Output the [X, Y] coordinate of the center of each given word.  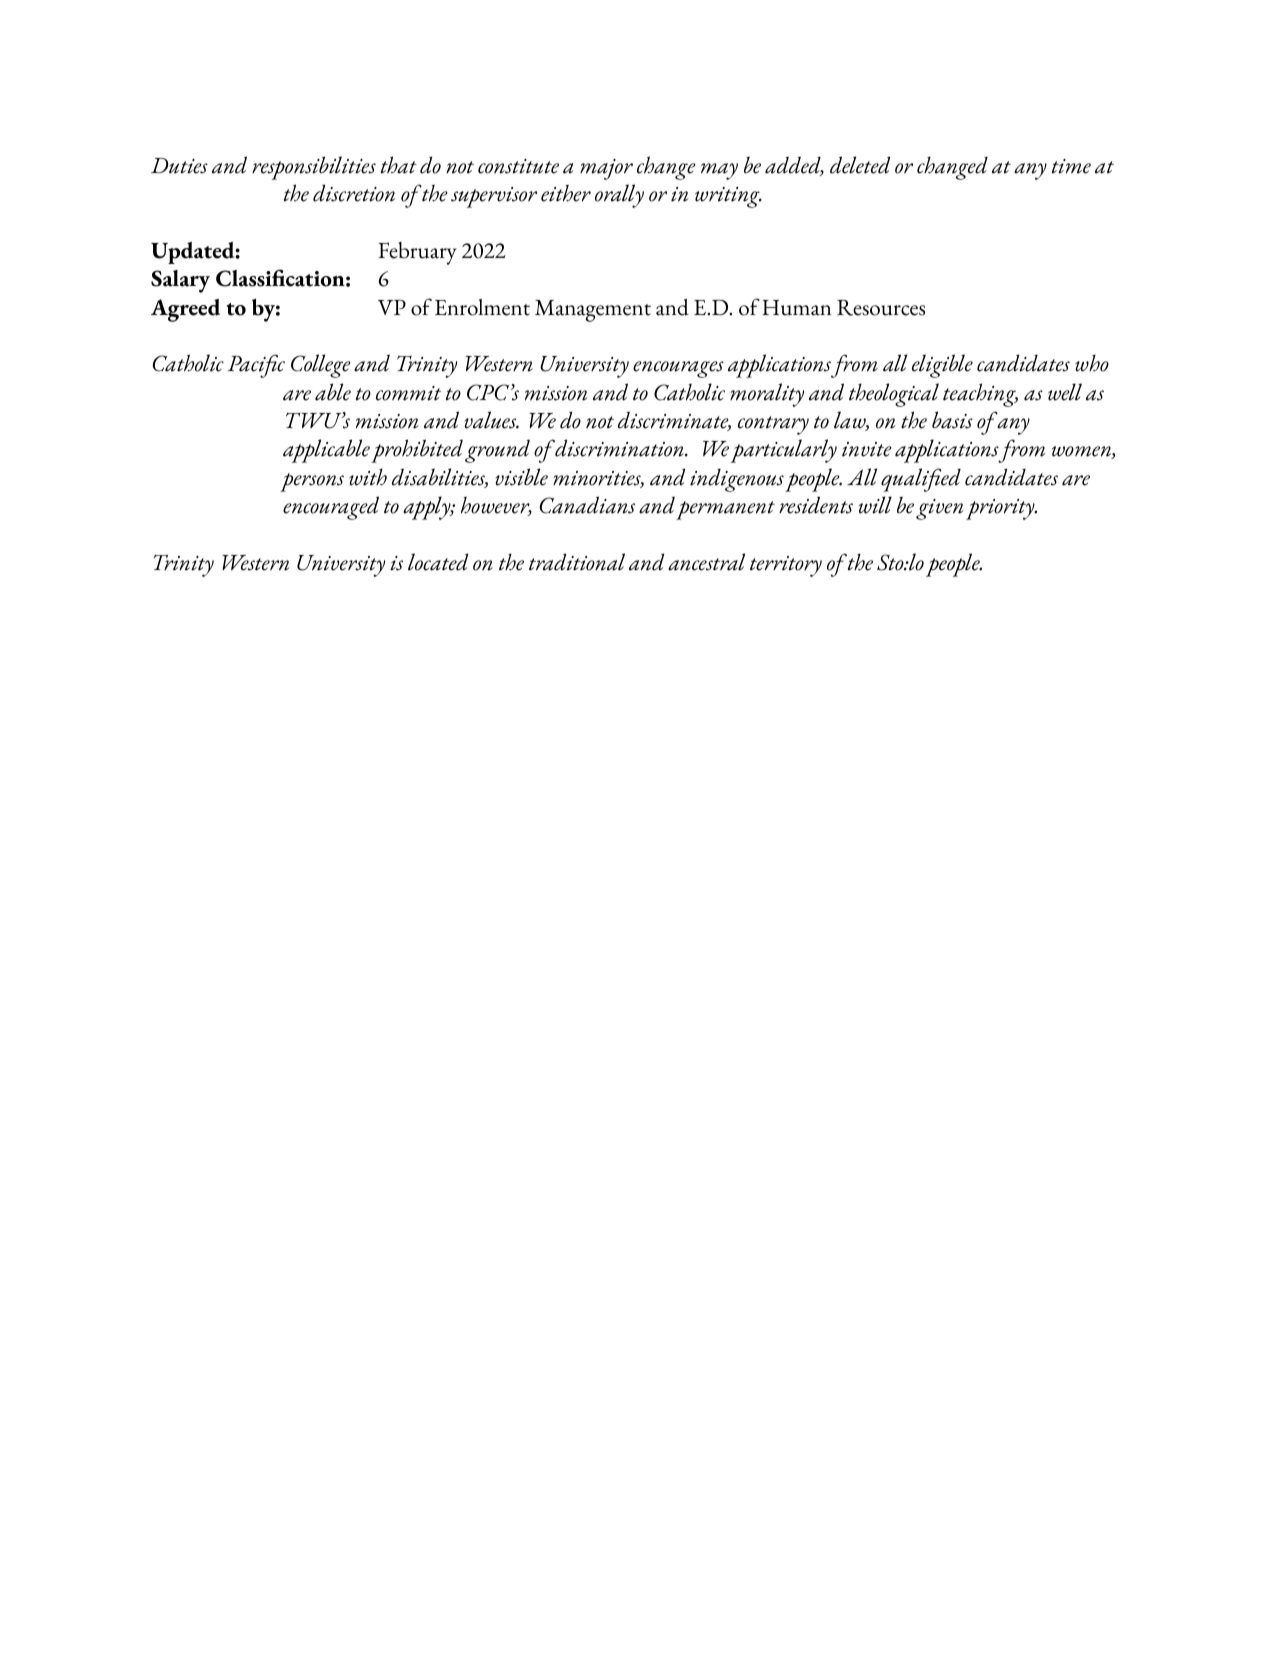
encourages [678, 369]
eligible [942, 366]
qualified [921, 480]
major [606, 169]
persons [312, 482]
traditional [577, 562]
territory [786, 566]
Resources [881, 308]
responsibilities [314, 168]
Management [593, 311]
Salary [180, 281]
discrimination [620, 448]
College [321, 366]
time [1071, 166]
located [438, 562]
